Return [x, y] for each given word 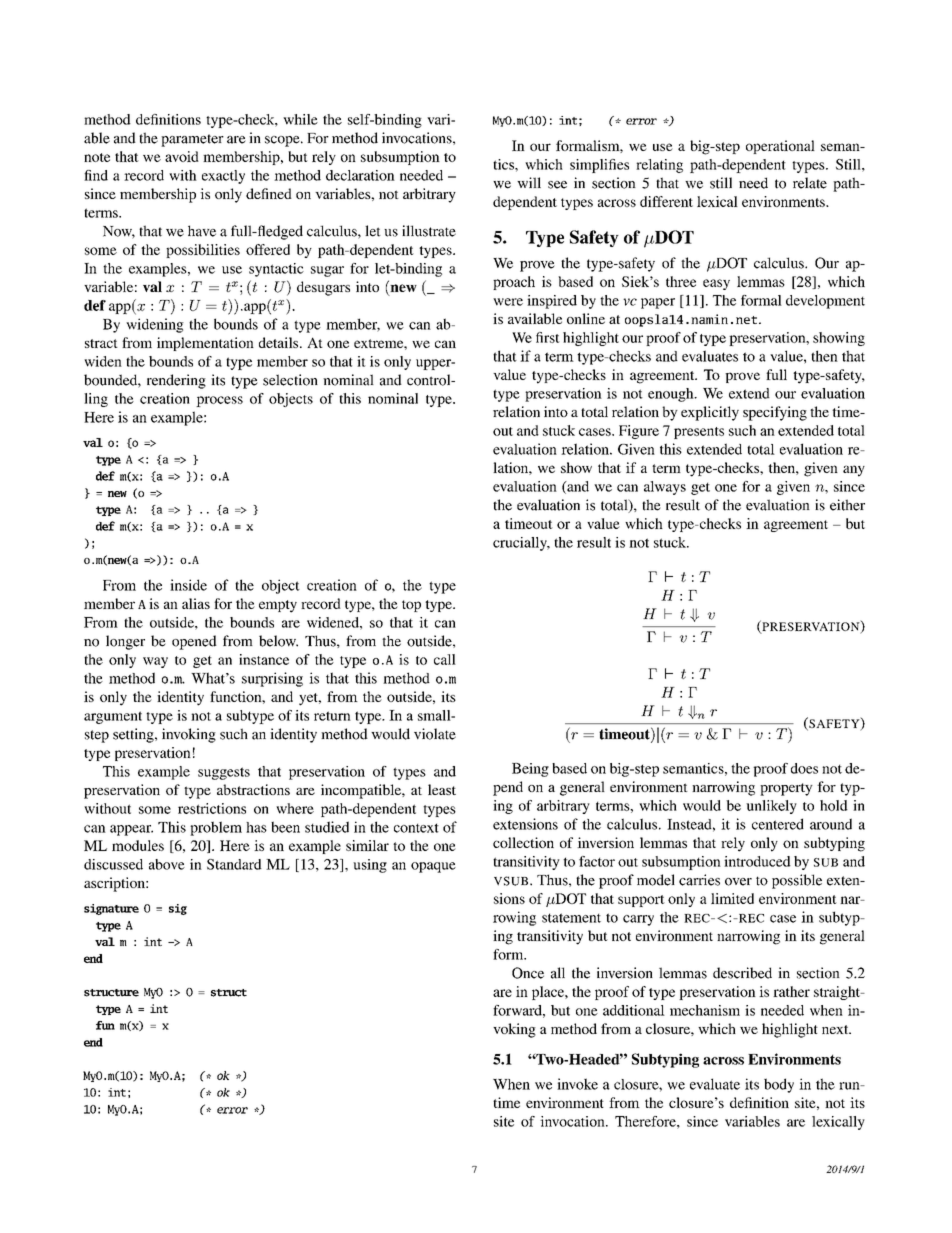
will [529, 182]
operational [780, 147]
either [847, 505]
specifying [775, 413]
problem [216, 828]
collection [523, 842]
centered [778, 824]
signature [111, 909]
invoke [577, 1084]
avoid [182, 156]
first [548, 337]
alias [196, 603]
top [411, 606]
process [219, 401]
